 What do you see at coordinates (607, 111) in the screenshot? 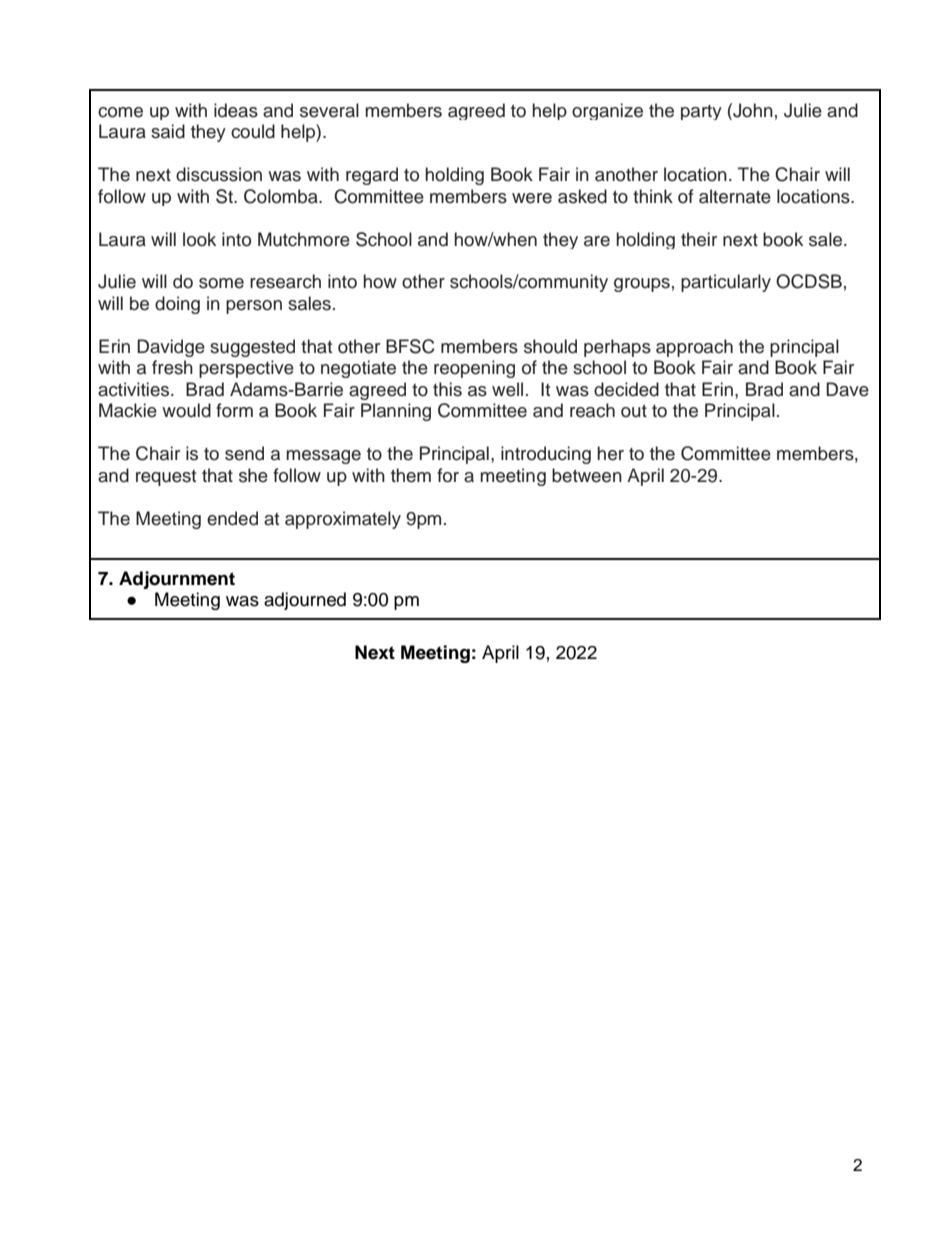
I see `organize` at bounding box center [607, 111].
